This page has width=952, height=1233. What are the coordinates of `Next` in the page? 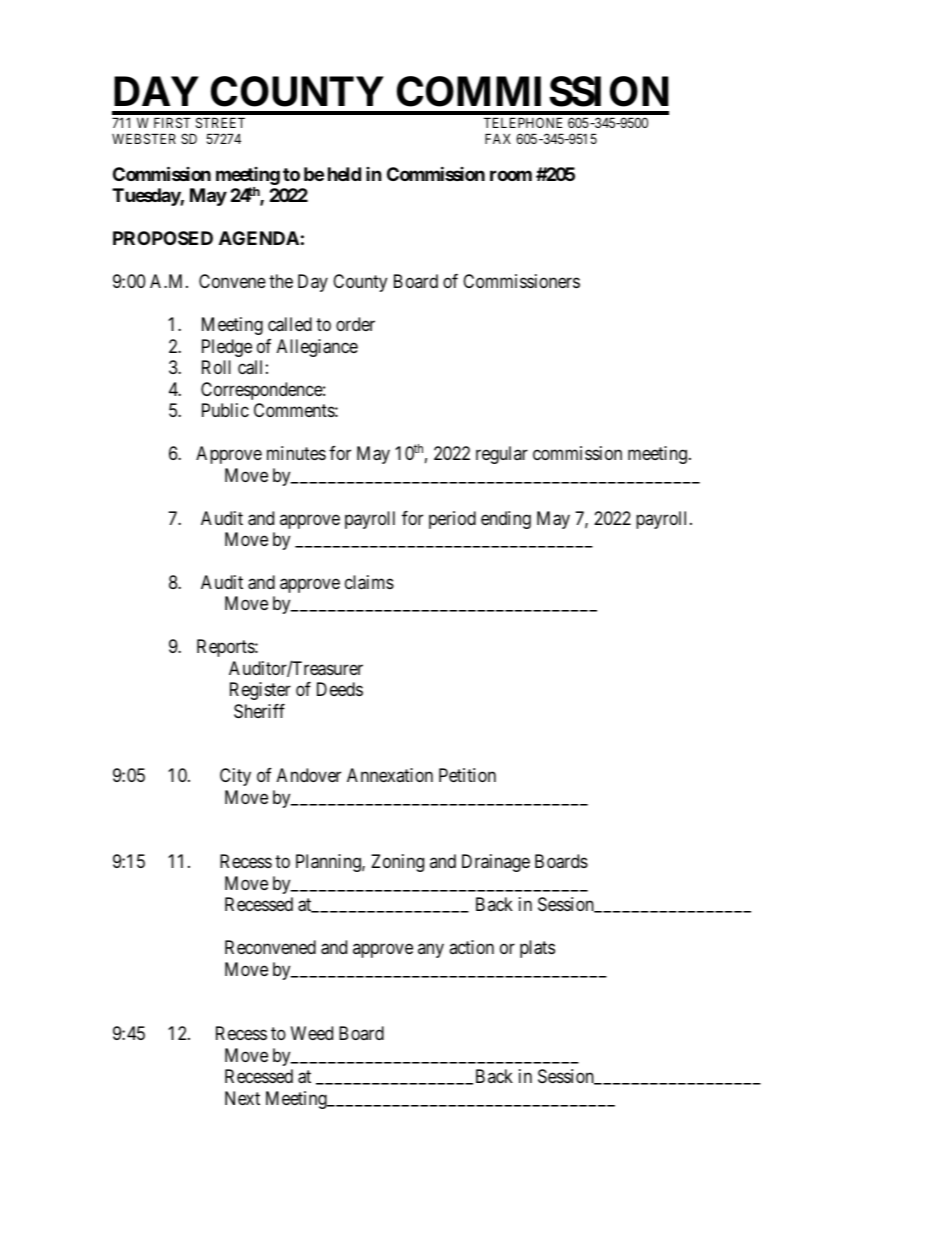 It's located at (242, 1098).
